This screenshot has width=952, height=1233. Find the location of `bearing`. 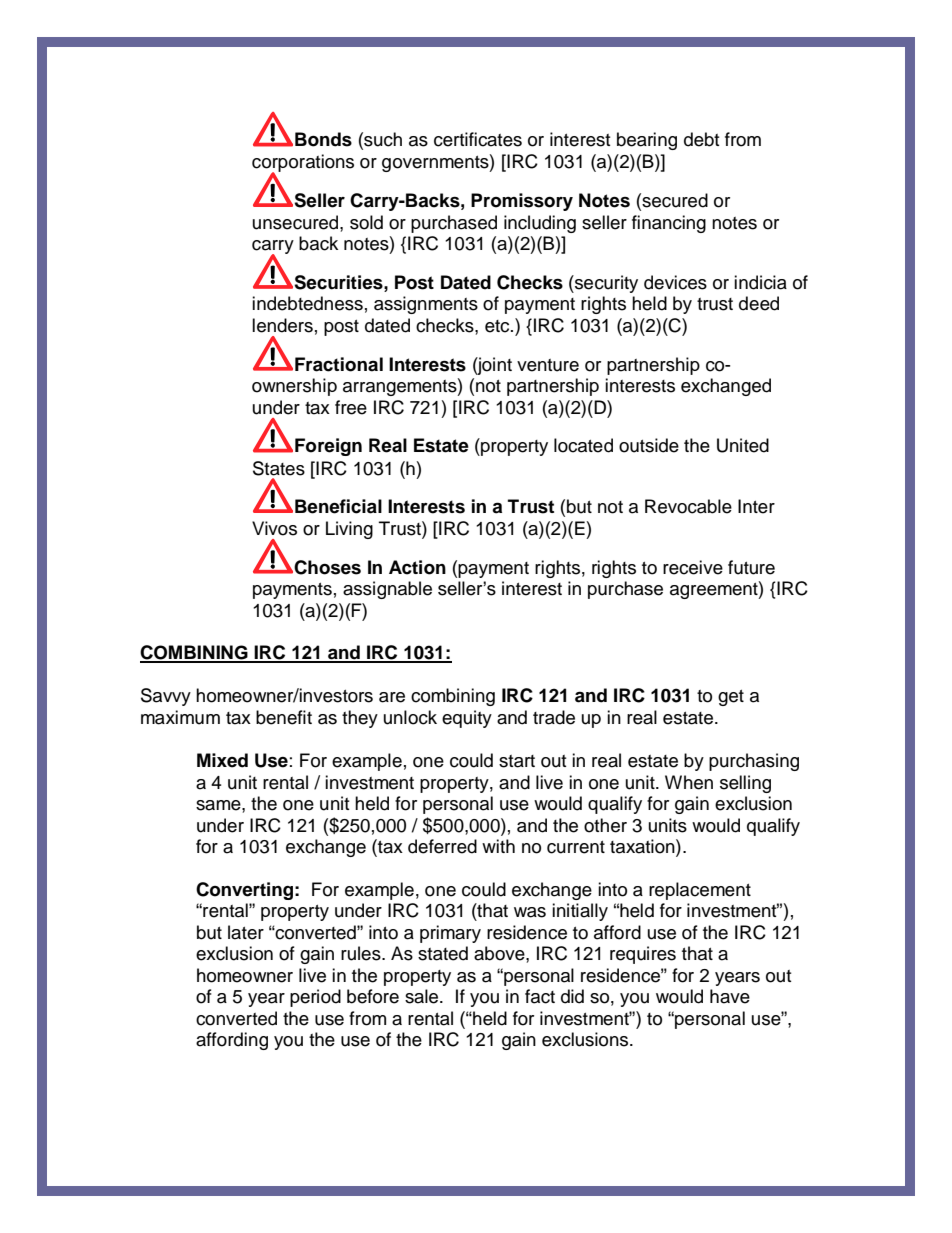

bearing is located at coordinates (647, 141).
